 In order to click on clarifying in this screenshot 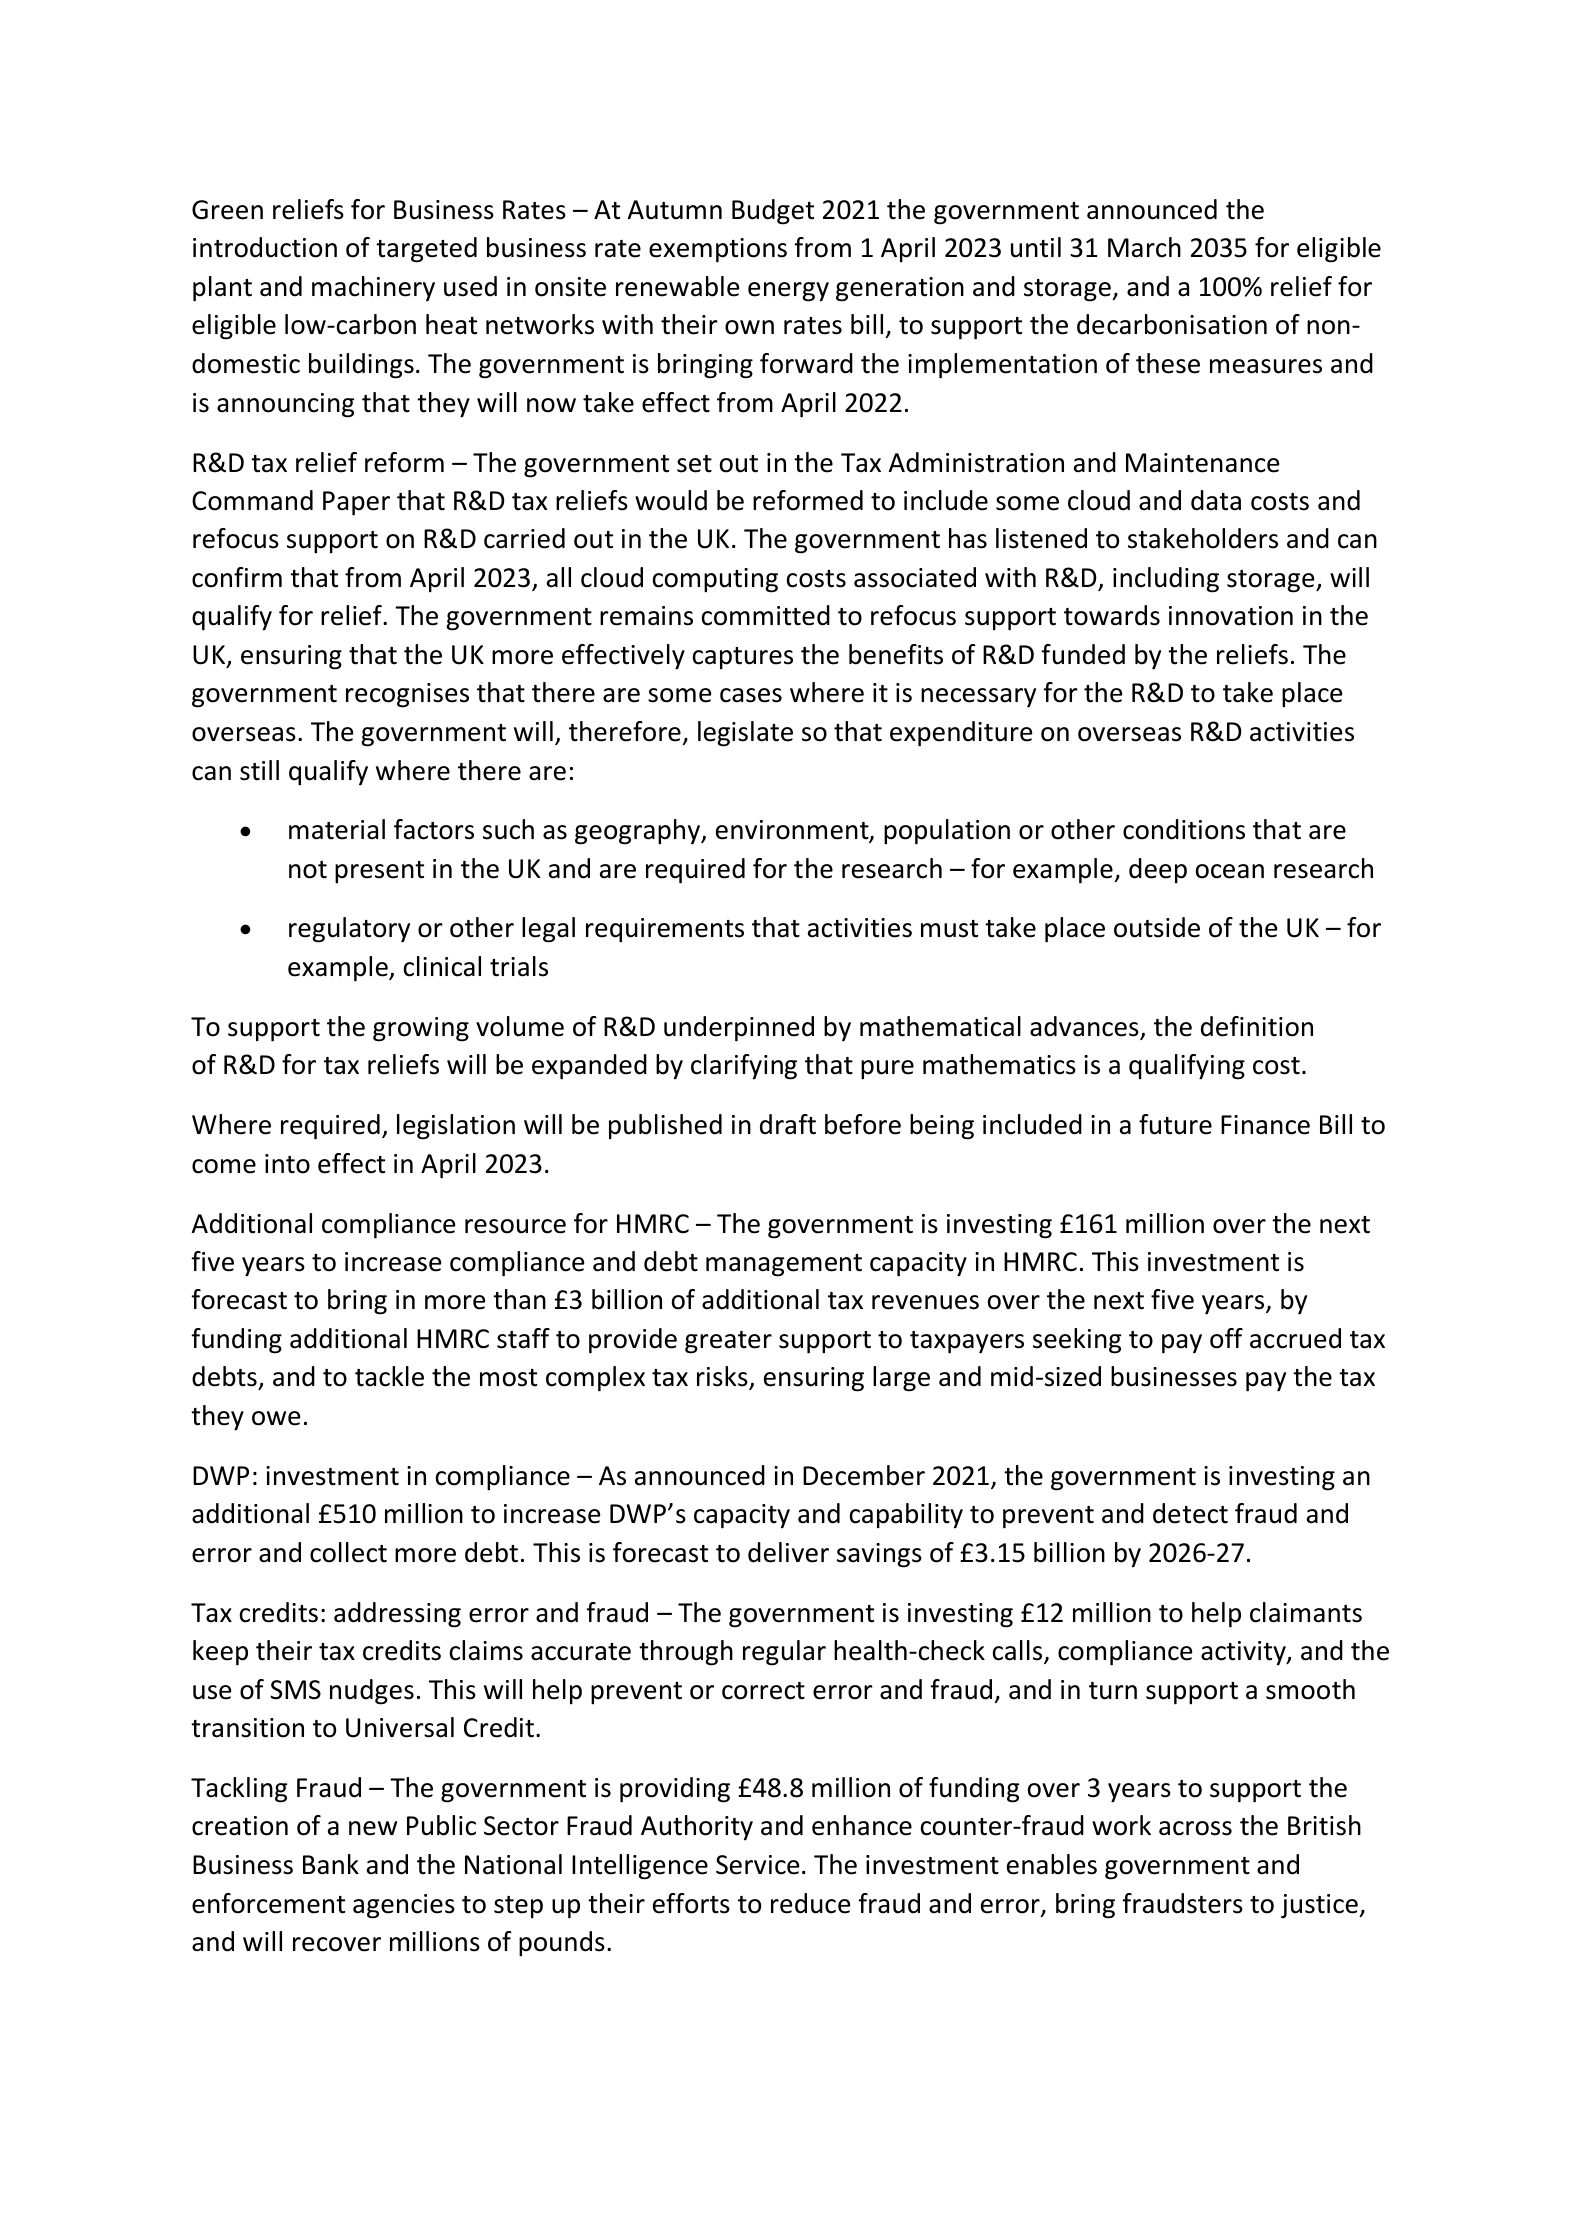, I will do `click(744, 1067)`.
